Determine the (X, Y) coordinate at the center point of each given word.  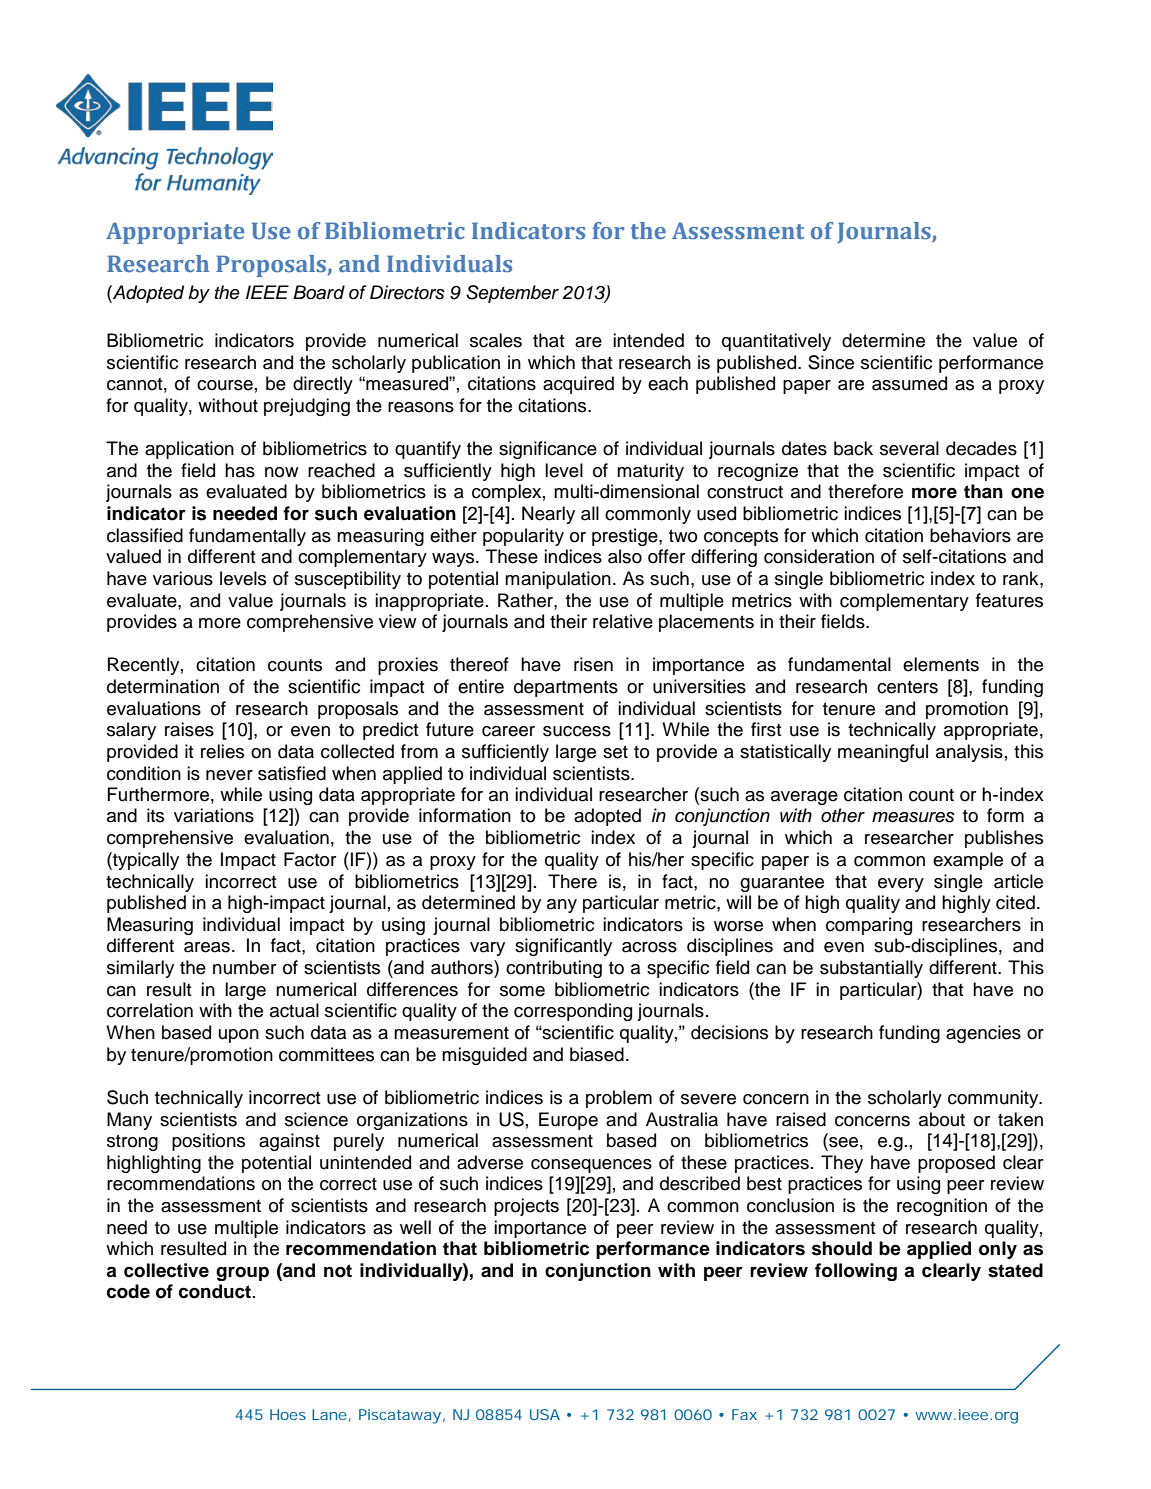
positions (208, 1142)
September (512, 294)
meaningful (883, 753)
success (577, 731)
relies (222, 751)
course (225, 385)
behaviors (970, 535)
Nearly (548, 515)
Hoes (288, 1414)
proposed (956, 1164)
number (244, 967)
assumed (909, 383)
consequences (591, 1166)
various (183, 578)
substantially (871, 969)
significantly (563, 947)
